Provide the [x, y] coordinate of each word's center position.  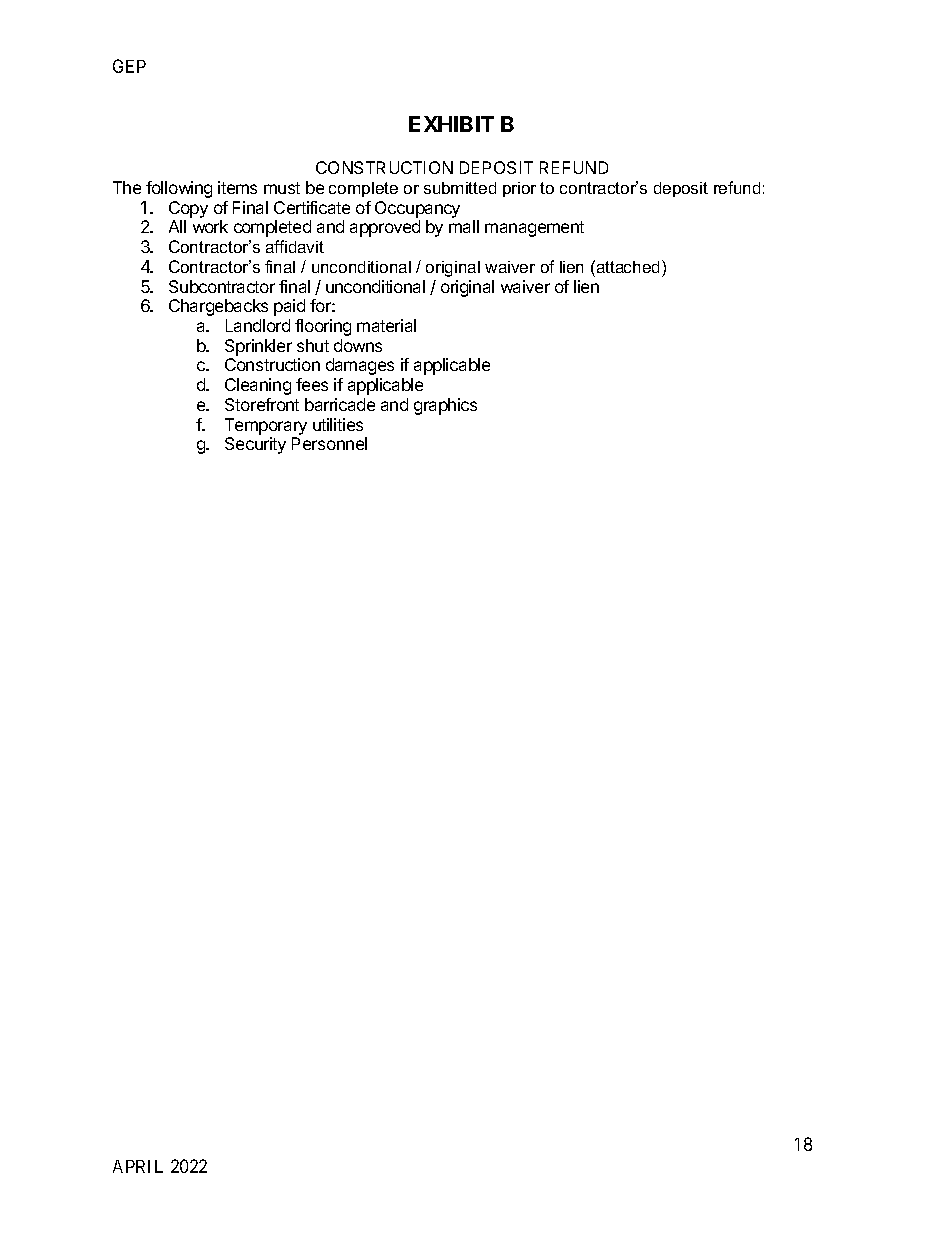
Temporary [266, 426]
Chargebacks [218, 307]
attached [628, 266]
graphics [445, 406]
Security [255, 445]
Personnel [329, 443]
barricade [340, 404]
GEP [129, 66]
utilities [338, 424]
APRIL [138, 1166]
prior [519, 189]
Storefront [262, 404]
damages [360, 366]
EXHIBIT [451, 124]
